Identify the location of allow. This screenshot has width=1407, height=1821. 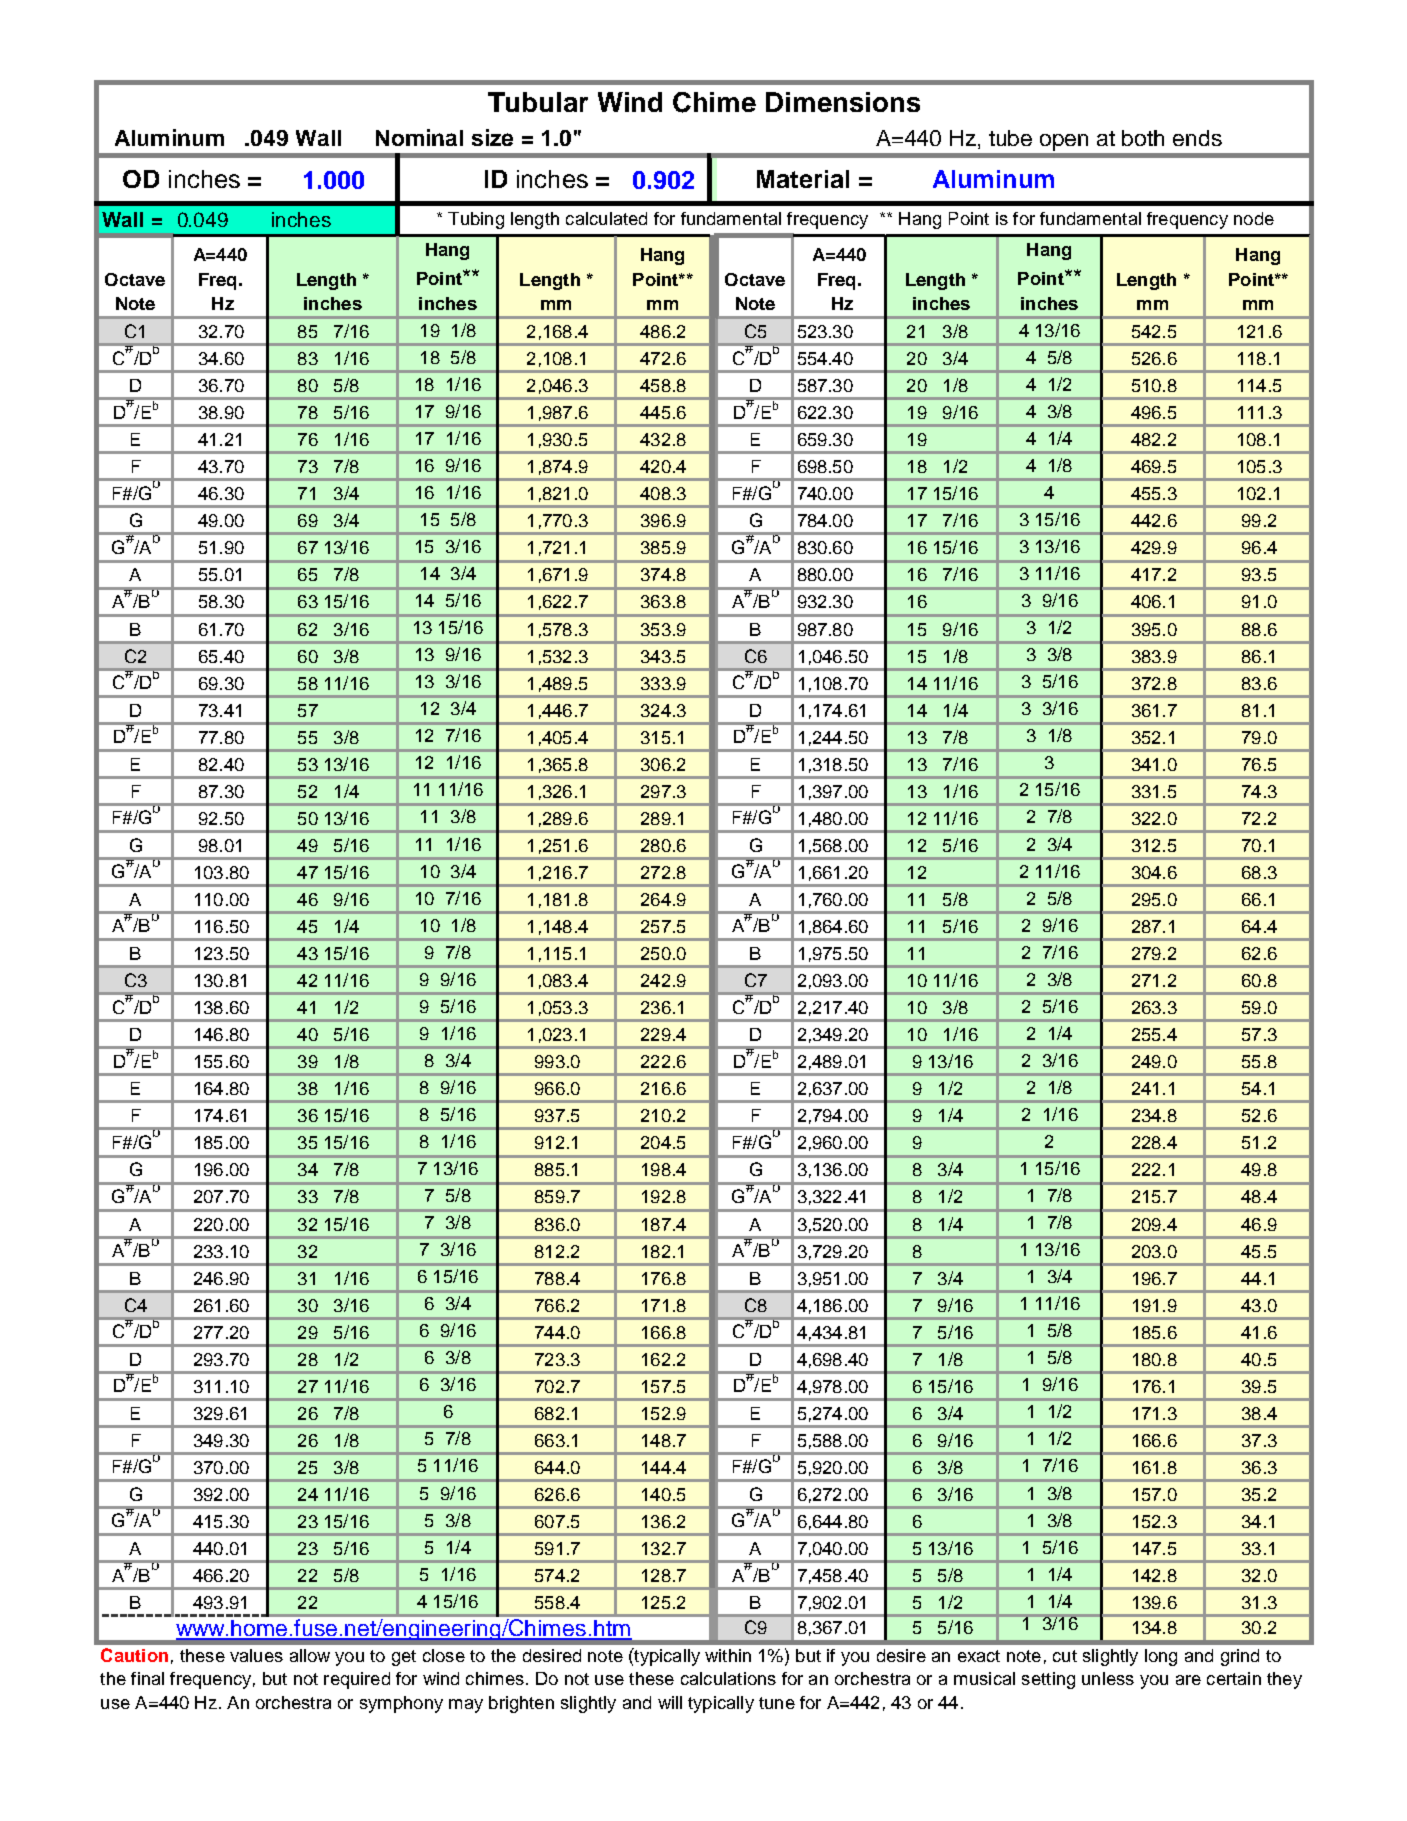
(310, 1655).
